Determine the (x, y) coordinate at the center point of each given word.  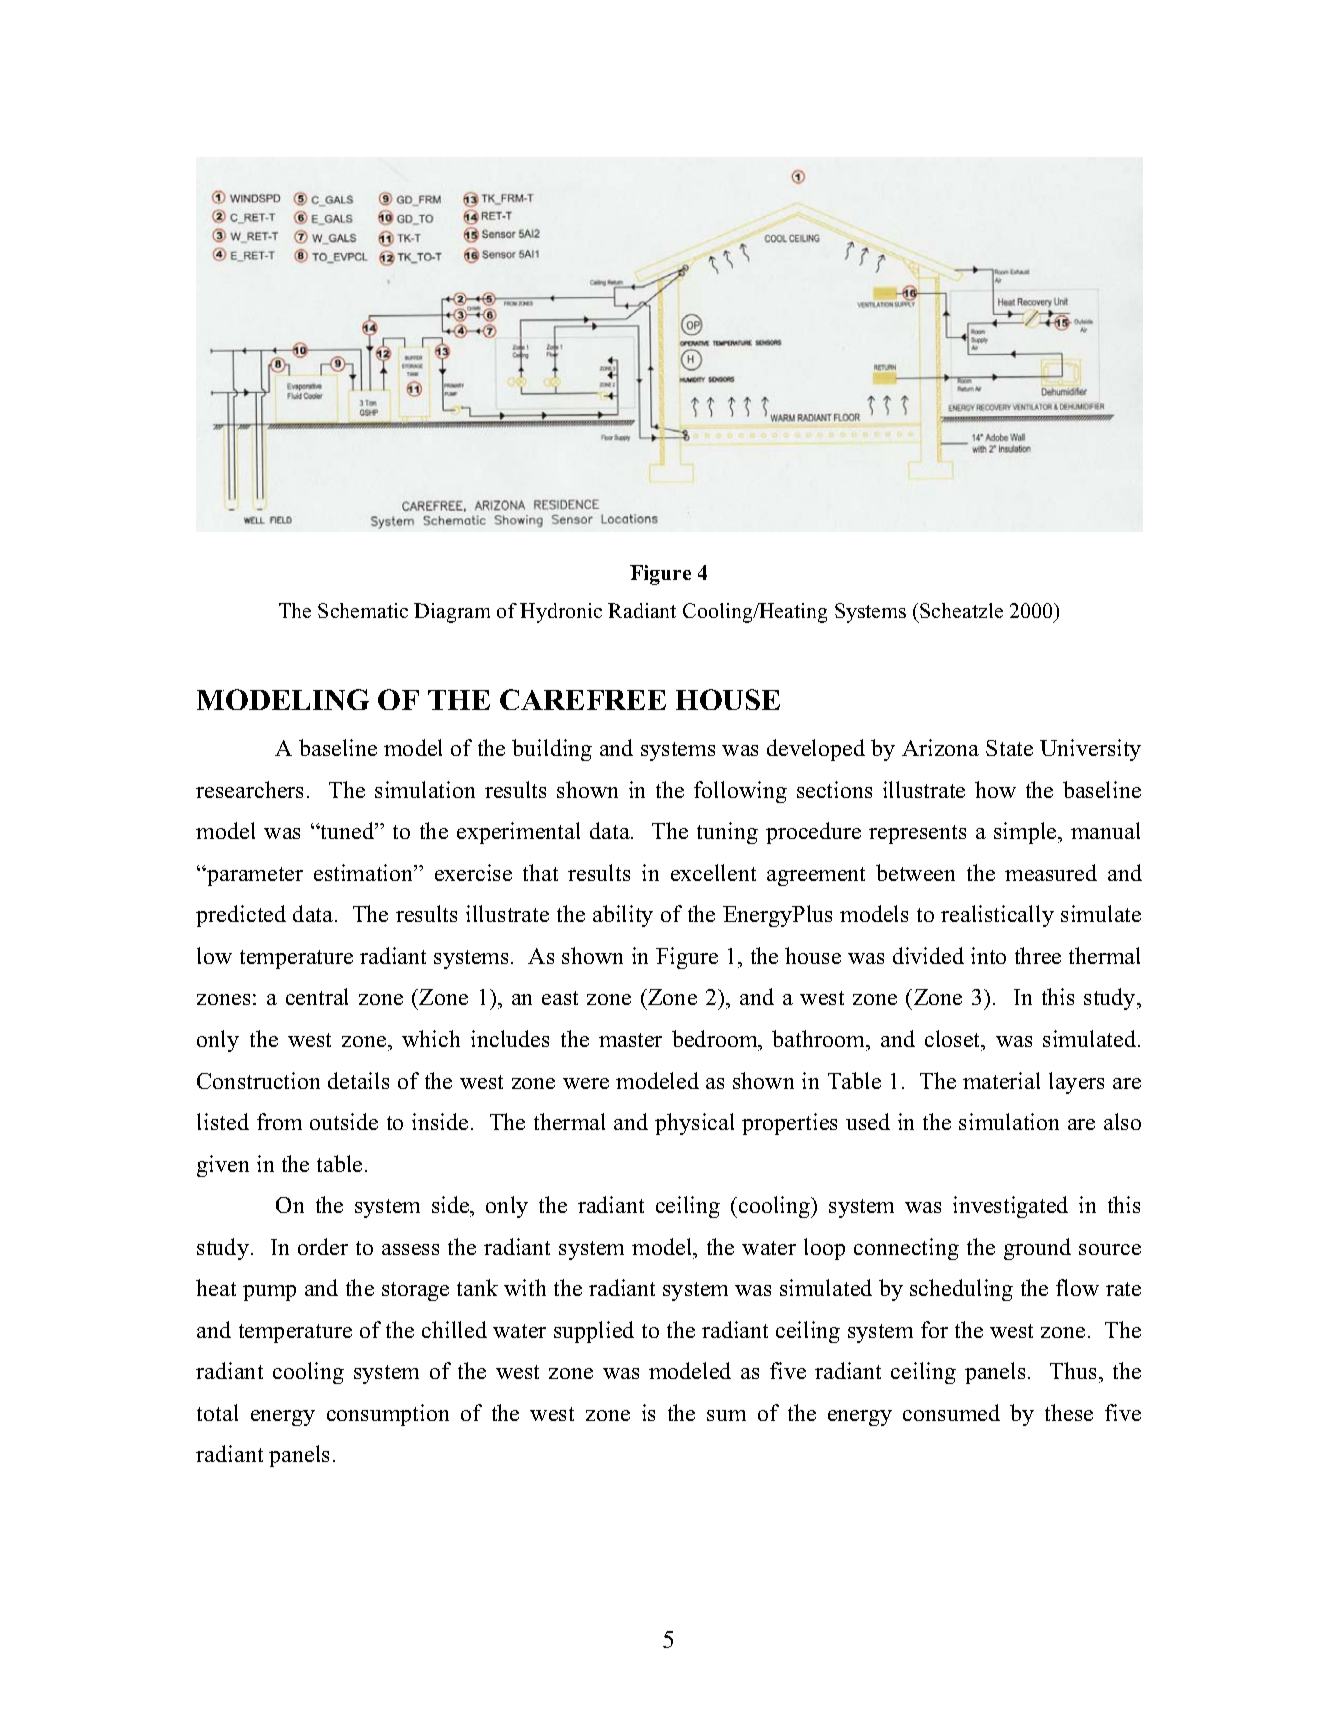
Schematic (363, 610)
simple (1026, 833)
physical (694, 1124)
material (1001, 1080)
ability (623, 916)
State (1009, 748)
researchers (249, 789)
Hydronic (561, 613)
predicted (241, 916)
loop (824, 1249)
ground (1037, 1249)
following (740, 792)
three (1038, 955)
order (323, 1246)
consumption (388, 1415)
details (358, 1080)
